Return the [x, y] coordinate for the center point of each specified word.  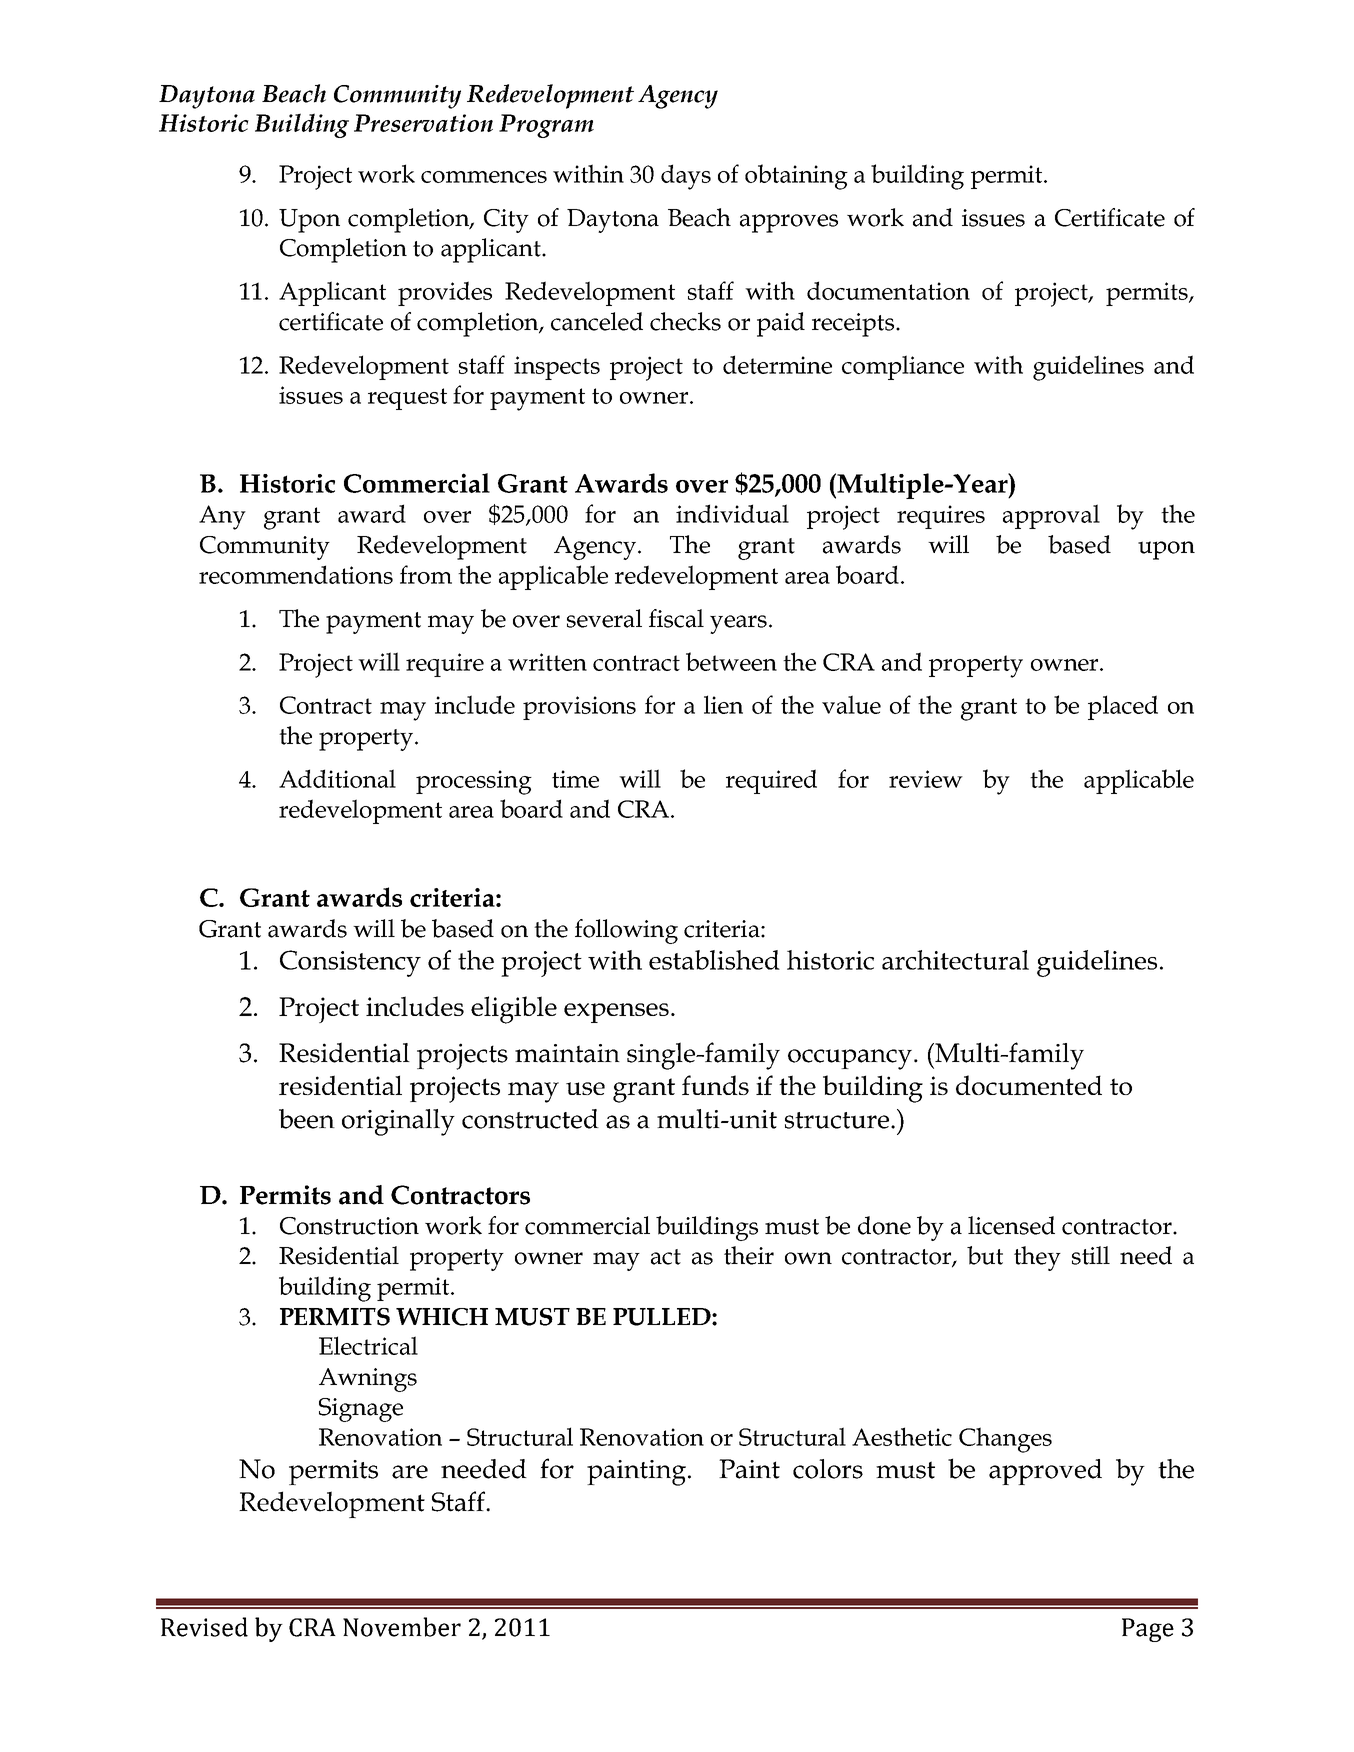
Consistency [350, 963]
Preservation [423, 123]
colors [828, 1469]
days [686, 177]
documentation [888, 290]
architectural [955, 960]
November [402, 1627]
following [626, 931]
